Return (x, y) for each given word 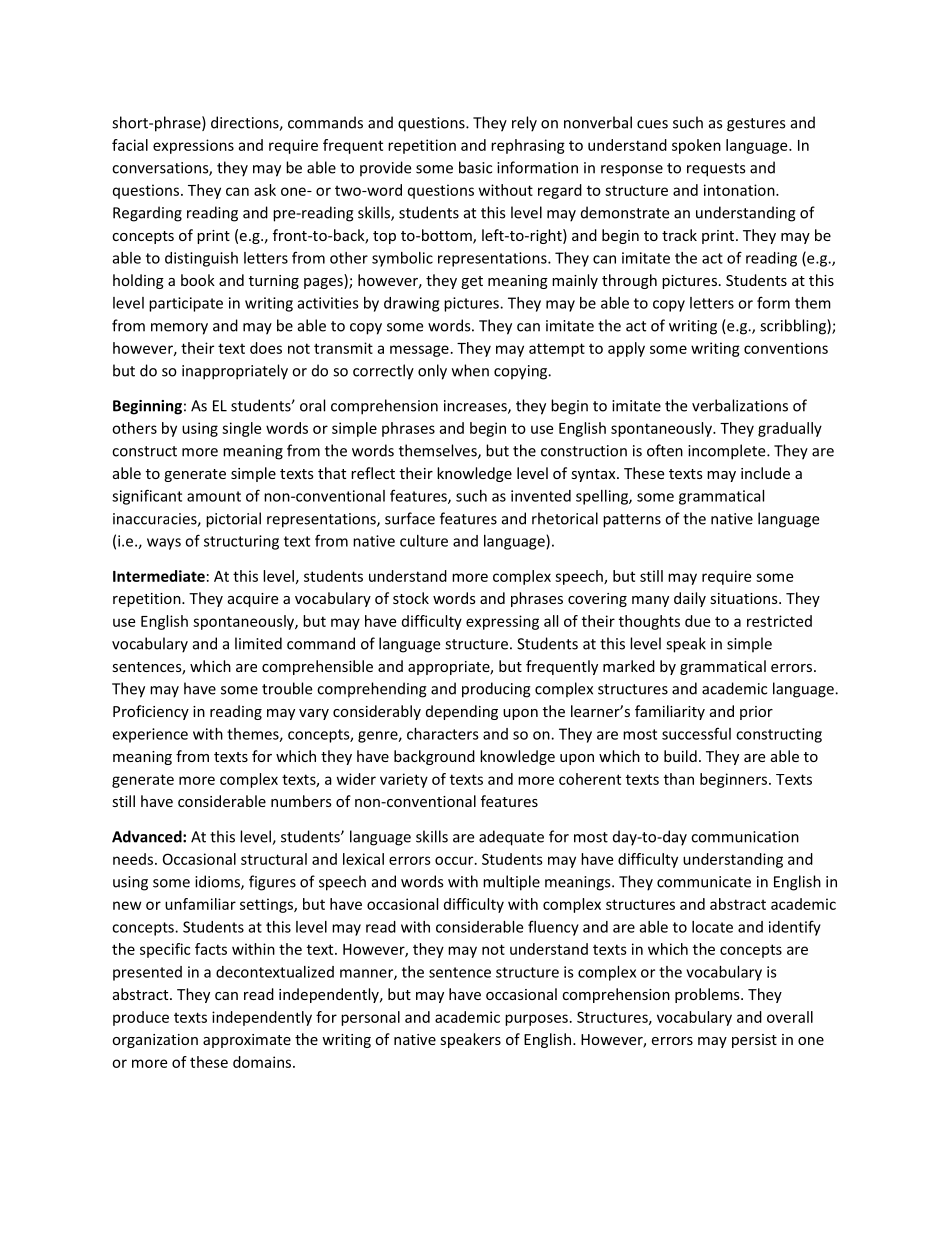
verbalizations (740, 405)
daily (690, 599)
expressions (193, 146)
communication (745, 837)
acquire (253, 600)
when (470, 370)
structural (274, 859)
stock (411, 598)
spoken (696, 146)
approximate (247, 1041)
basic (475, 167)
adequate (511, 838)
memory (179, 329)
